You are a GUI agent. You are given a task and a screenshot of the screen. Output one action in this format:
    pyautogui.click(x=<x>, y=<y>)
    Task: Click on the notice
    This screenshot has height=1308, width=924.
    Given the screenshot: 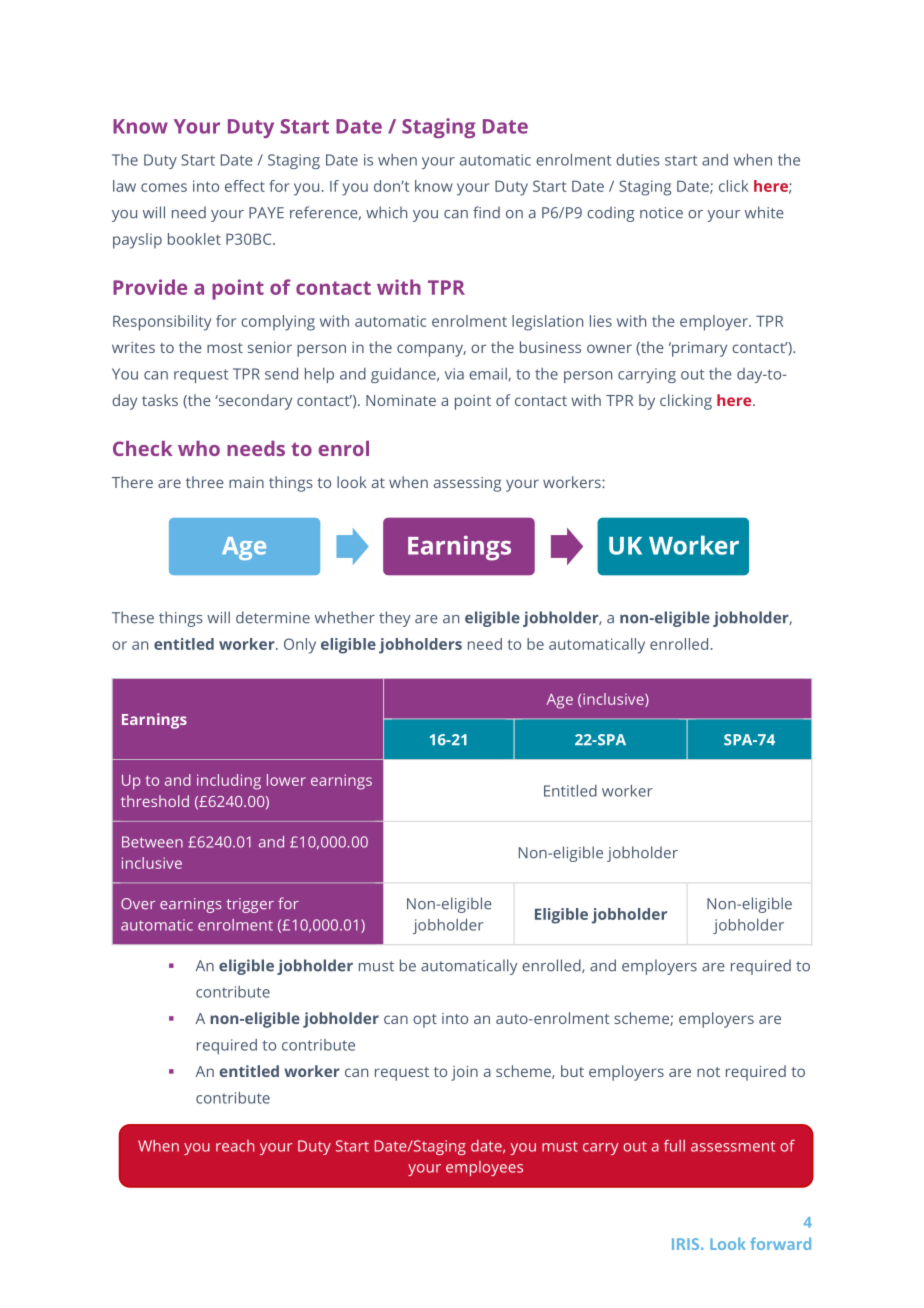 What is the action you would take?
    pyautogui.click(x=661, y=213)
